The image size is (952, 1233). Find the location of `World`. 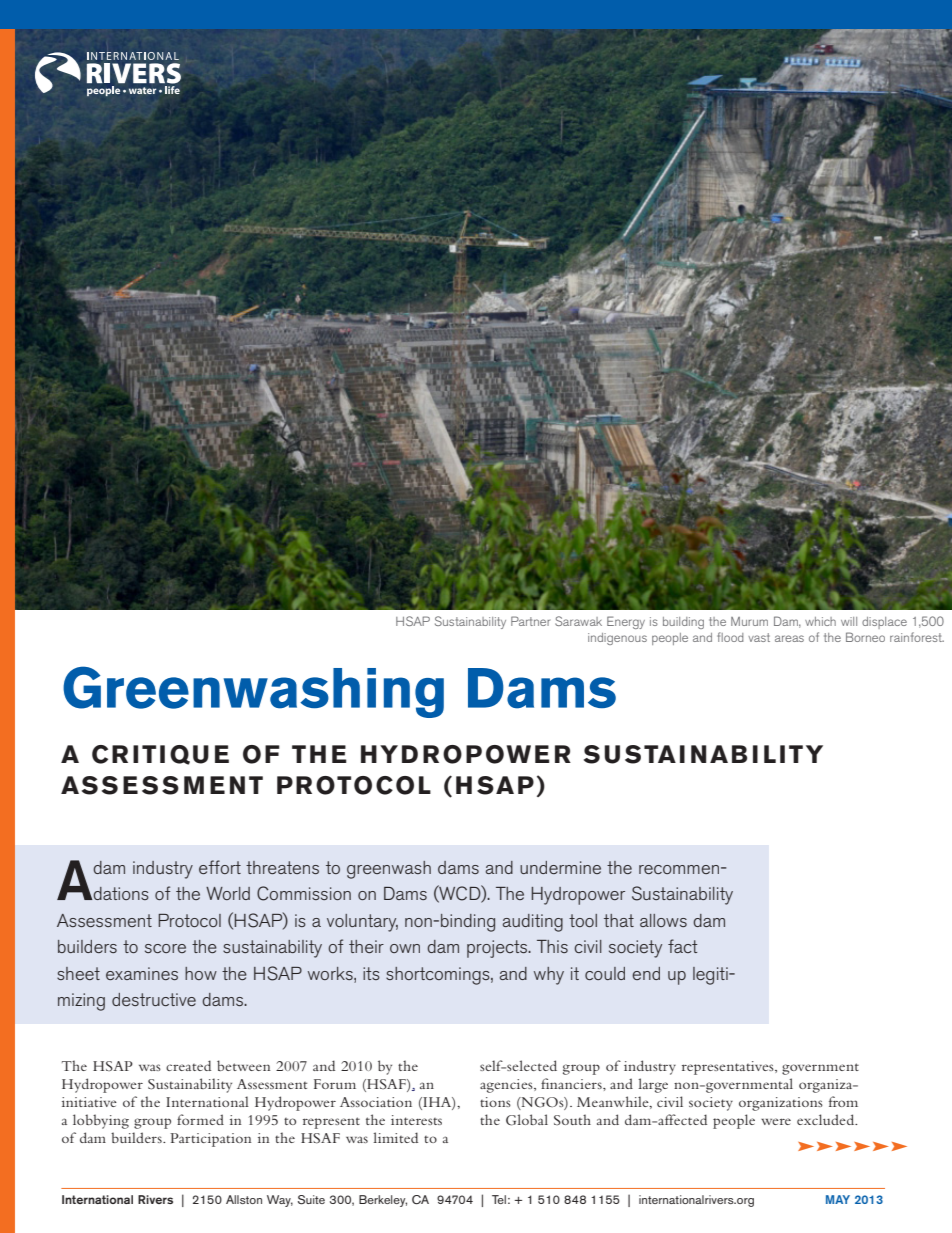

World is located at coordinates (228, 893).
